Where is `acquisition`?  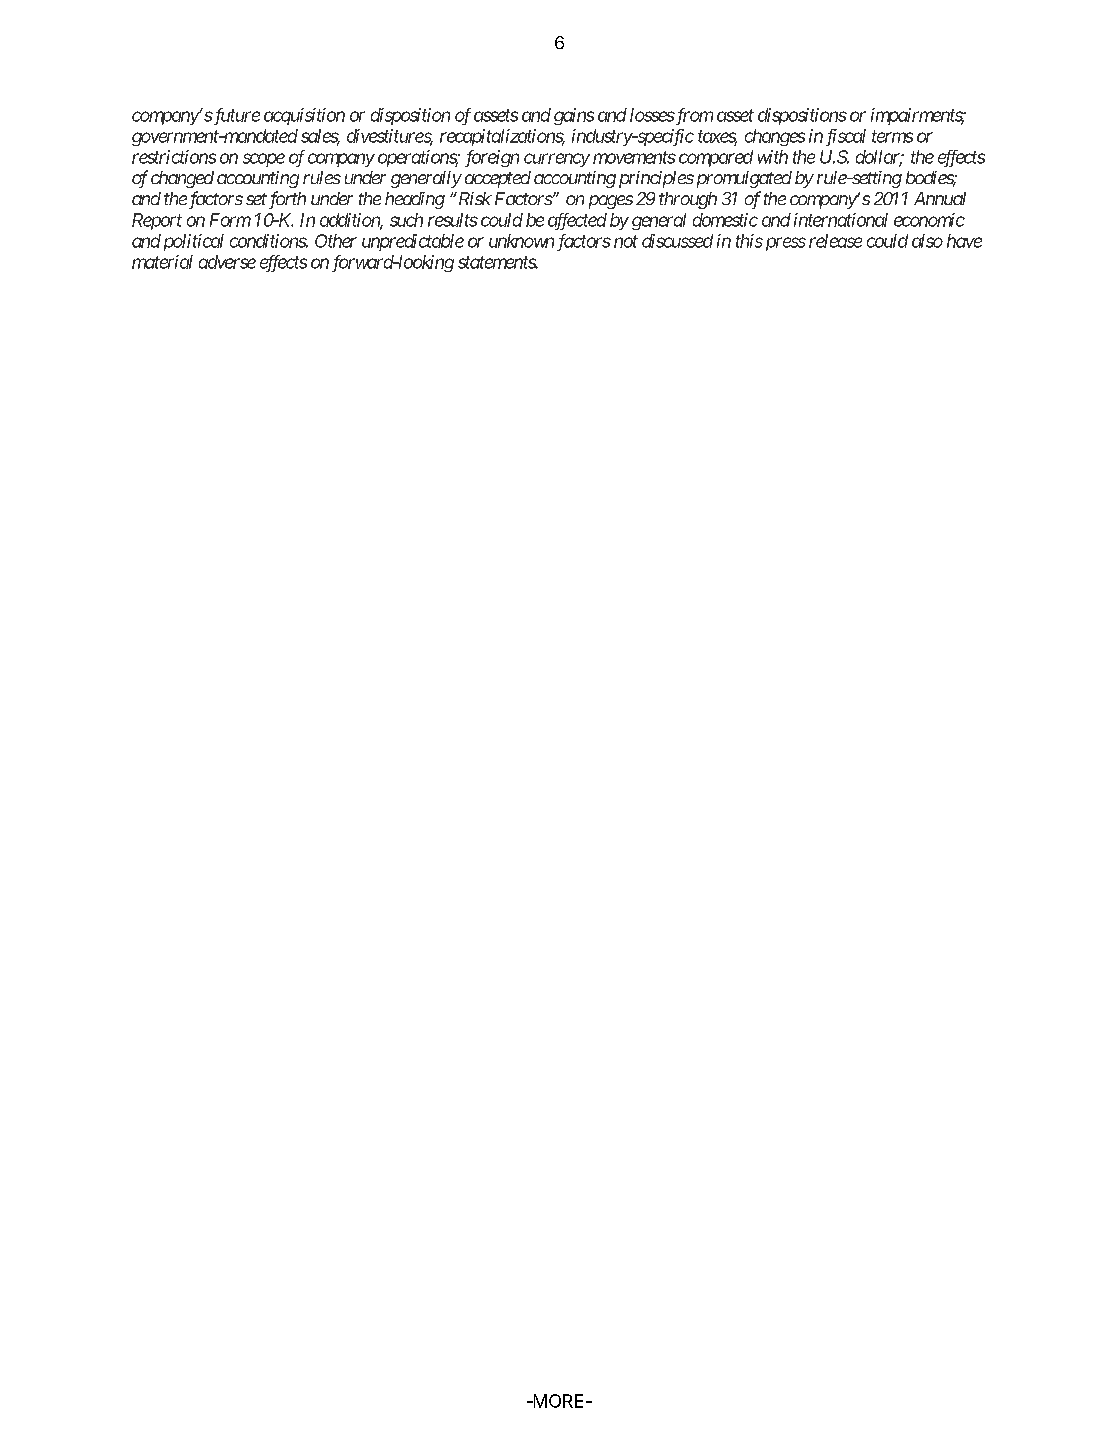
acquisition is located at coordinates (304, 116).
